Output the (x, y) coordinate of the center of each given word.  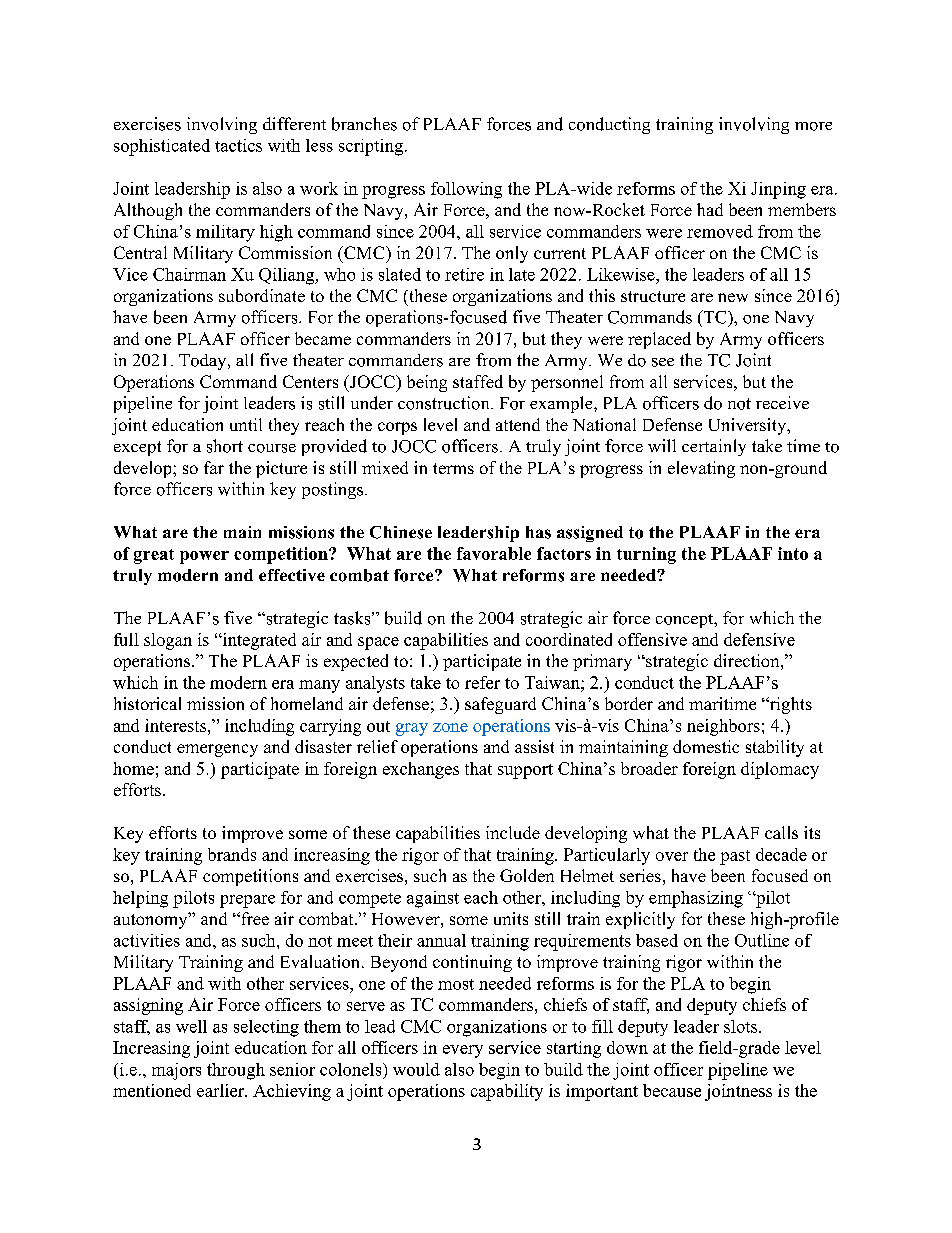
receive (782, 402)
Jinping (778, 190)
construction (445, 403)
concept (686, 621)
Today (204, 362)
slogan (168, 641)
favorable (494, 553)
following (466, 190)
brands (232, 854)
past (735, 857)
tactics (238, 145)
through (236, 1071)
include (513, 832)
